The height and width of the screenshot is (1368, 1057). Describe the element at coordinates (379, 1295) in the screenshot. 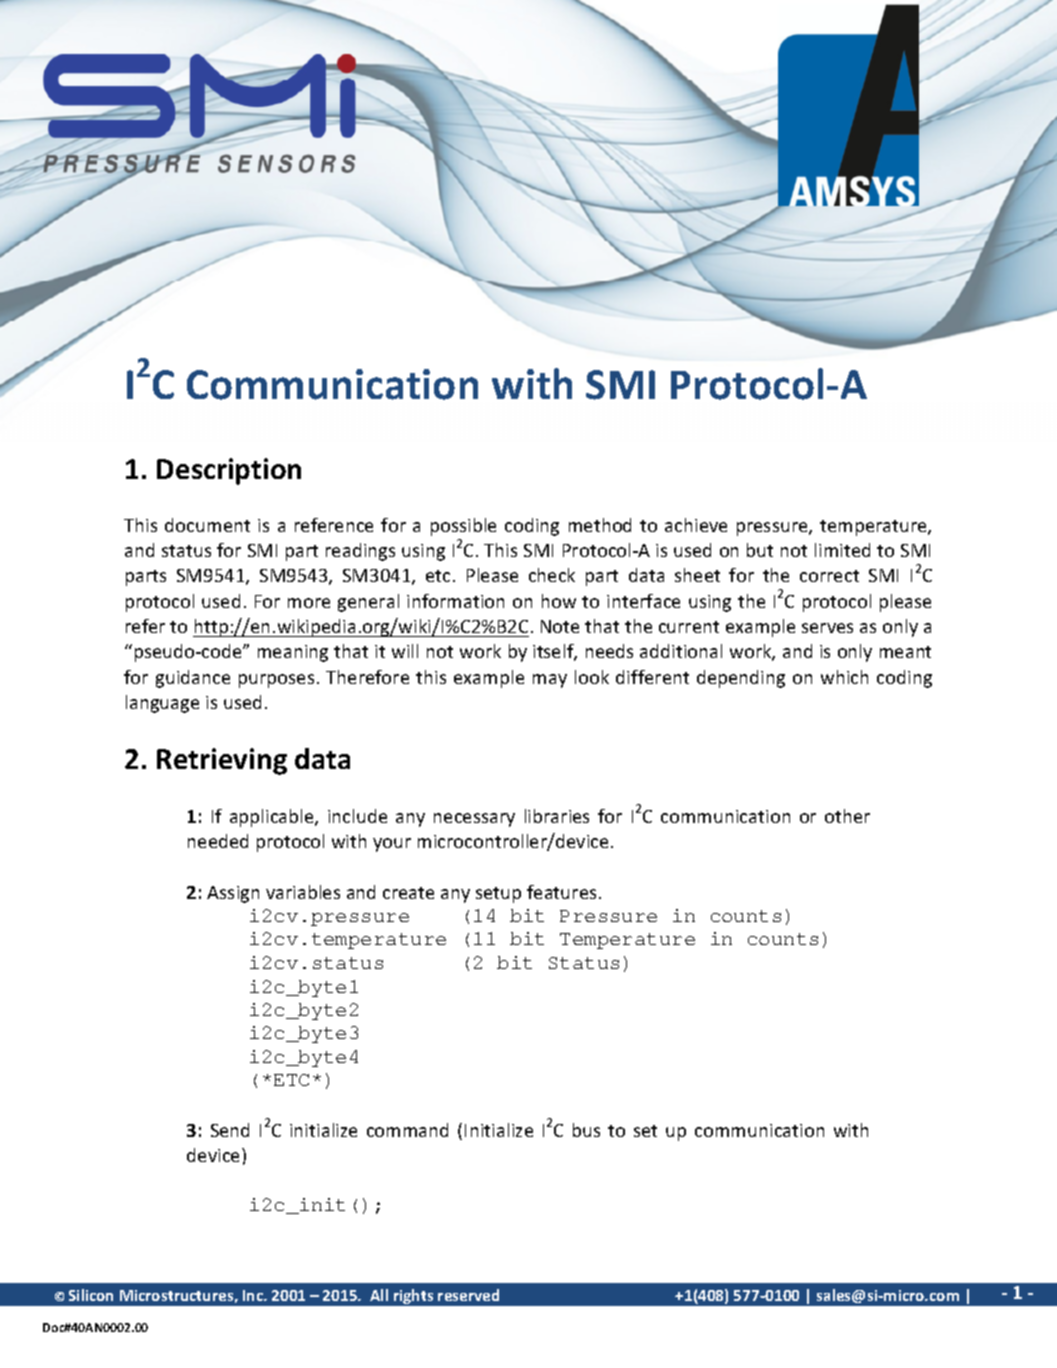

I see `All` at that location.
